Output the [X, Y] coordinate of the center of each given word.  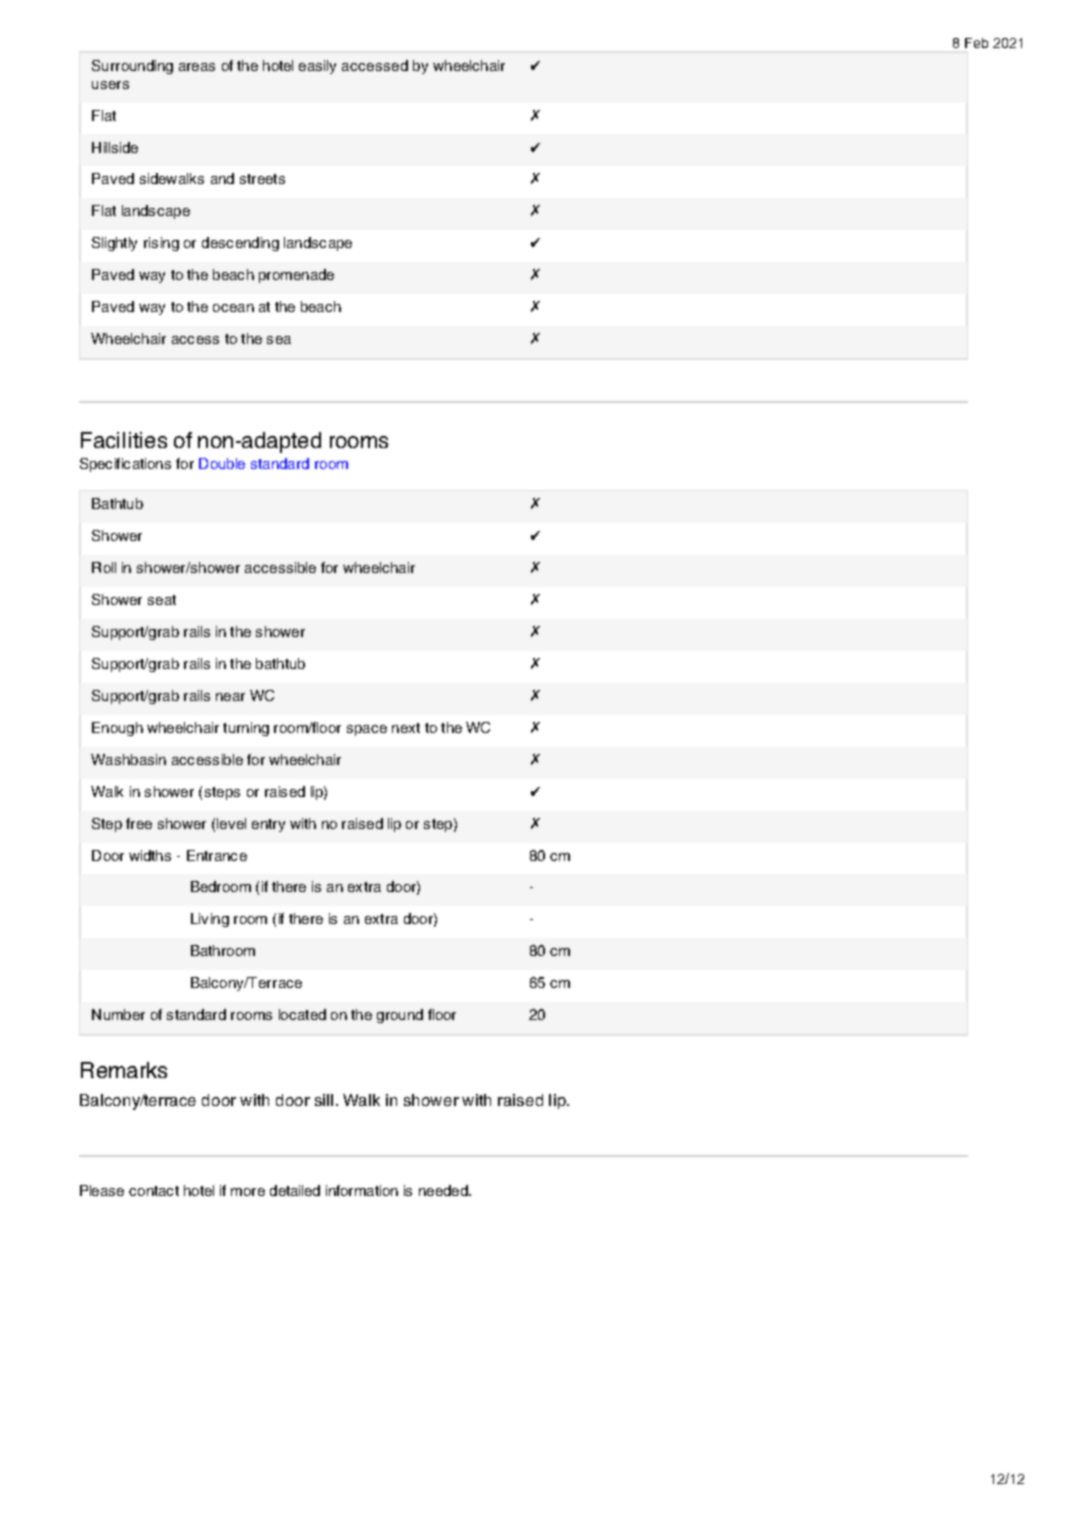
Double [222, 463]
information [362, 1190]
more [248, 1192]
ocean [233, 308]
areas [197, 67]
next [406, 728]
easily [317, 67]
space [367, 730]
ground [400, 1016]
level [231, 823]
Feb [976, 43]
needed [444, 1190]
